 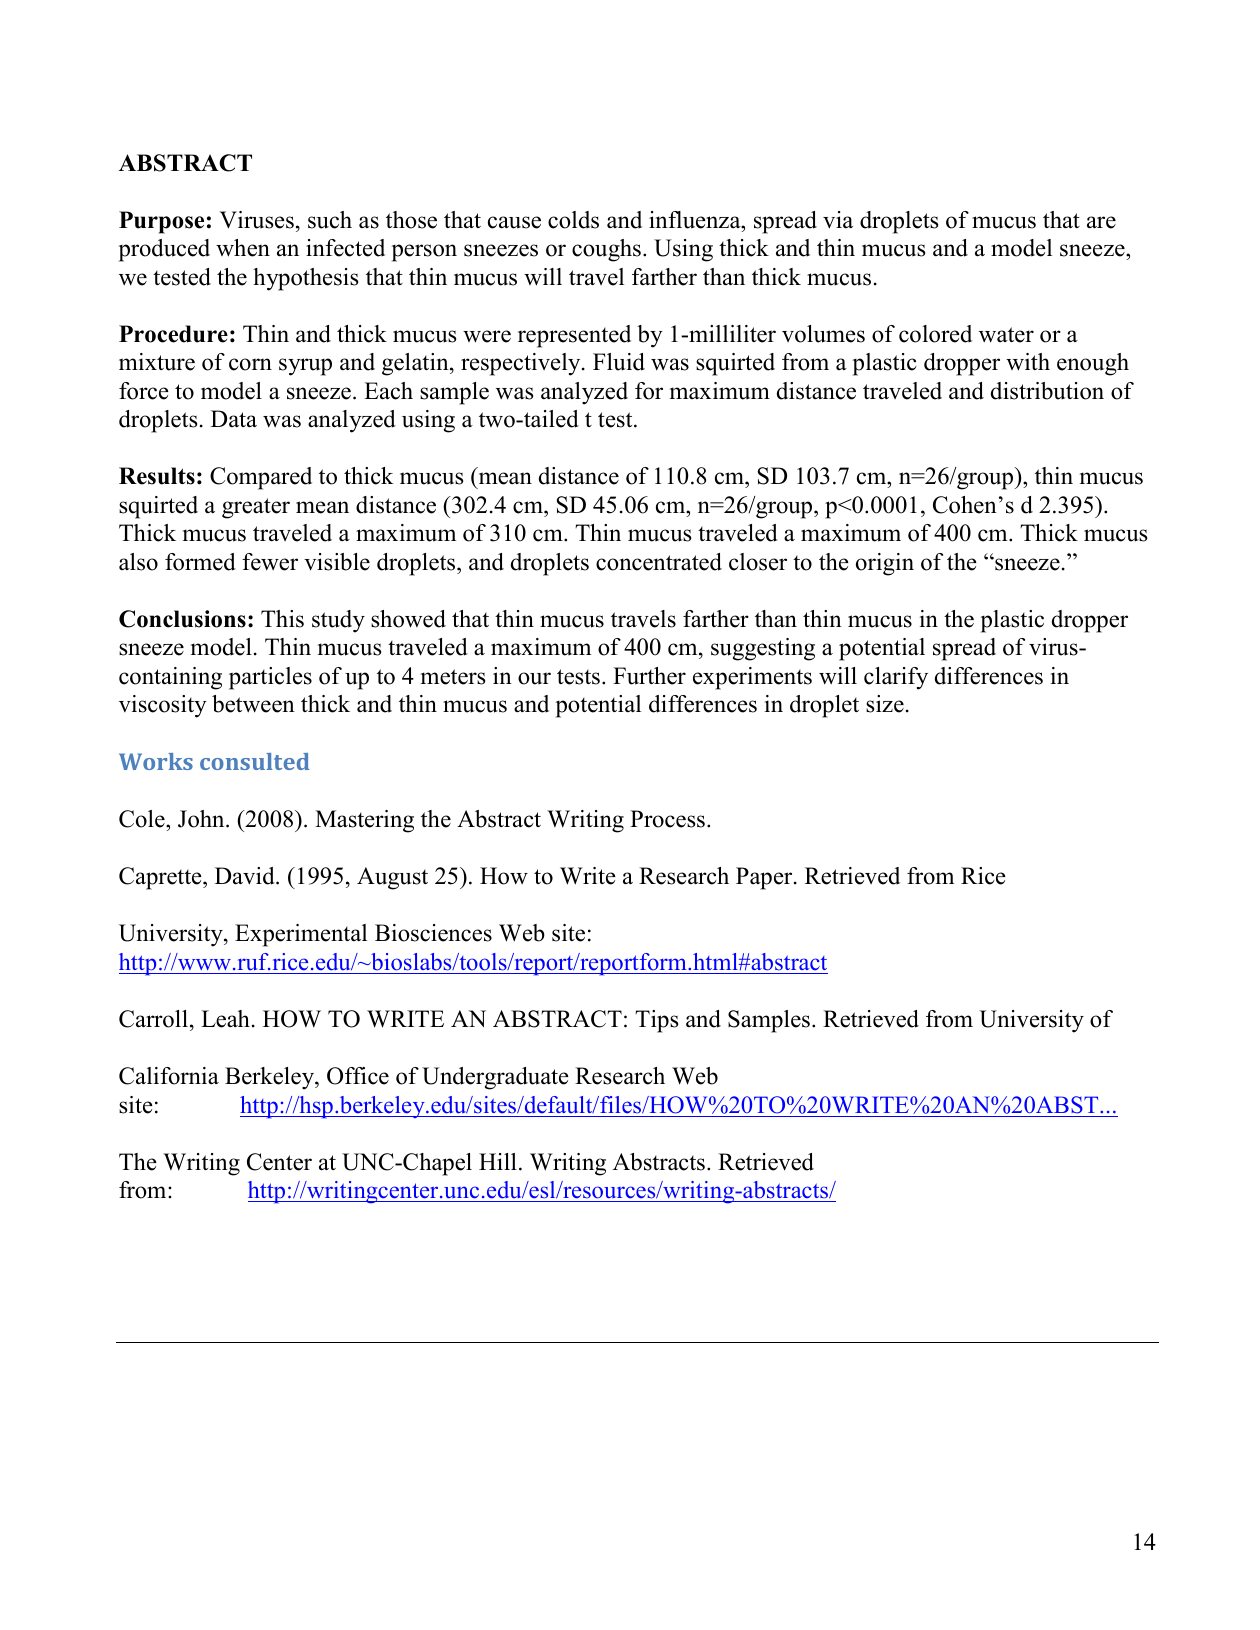 What do you see at coordinates (498, 1161) in the page?
I see `Hill` at bounding box center [498, 1161].
